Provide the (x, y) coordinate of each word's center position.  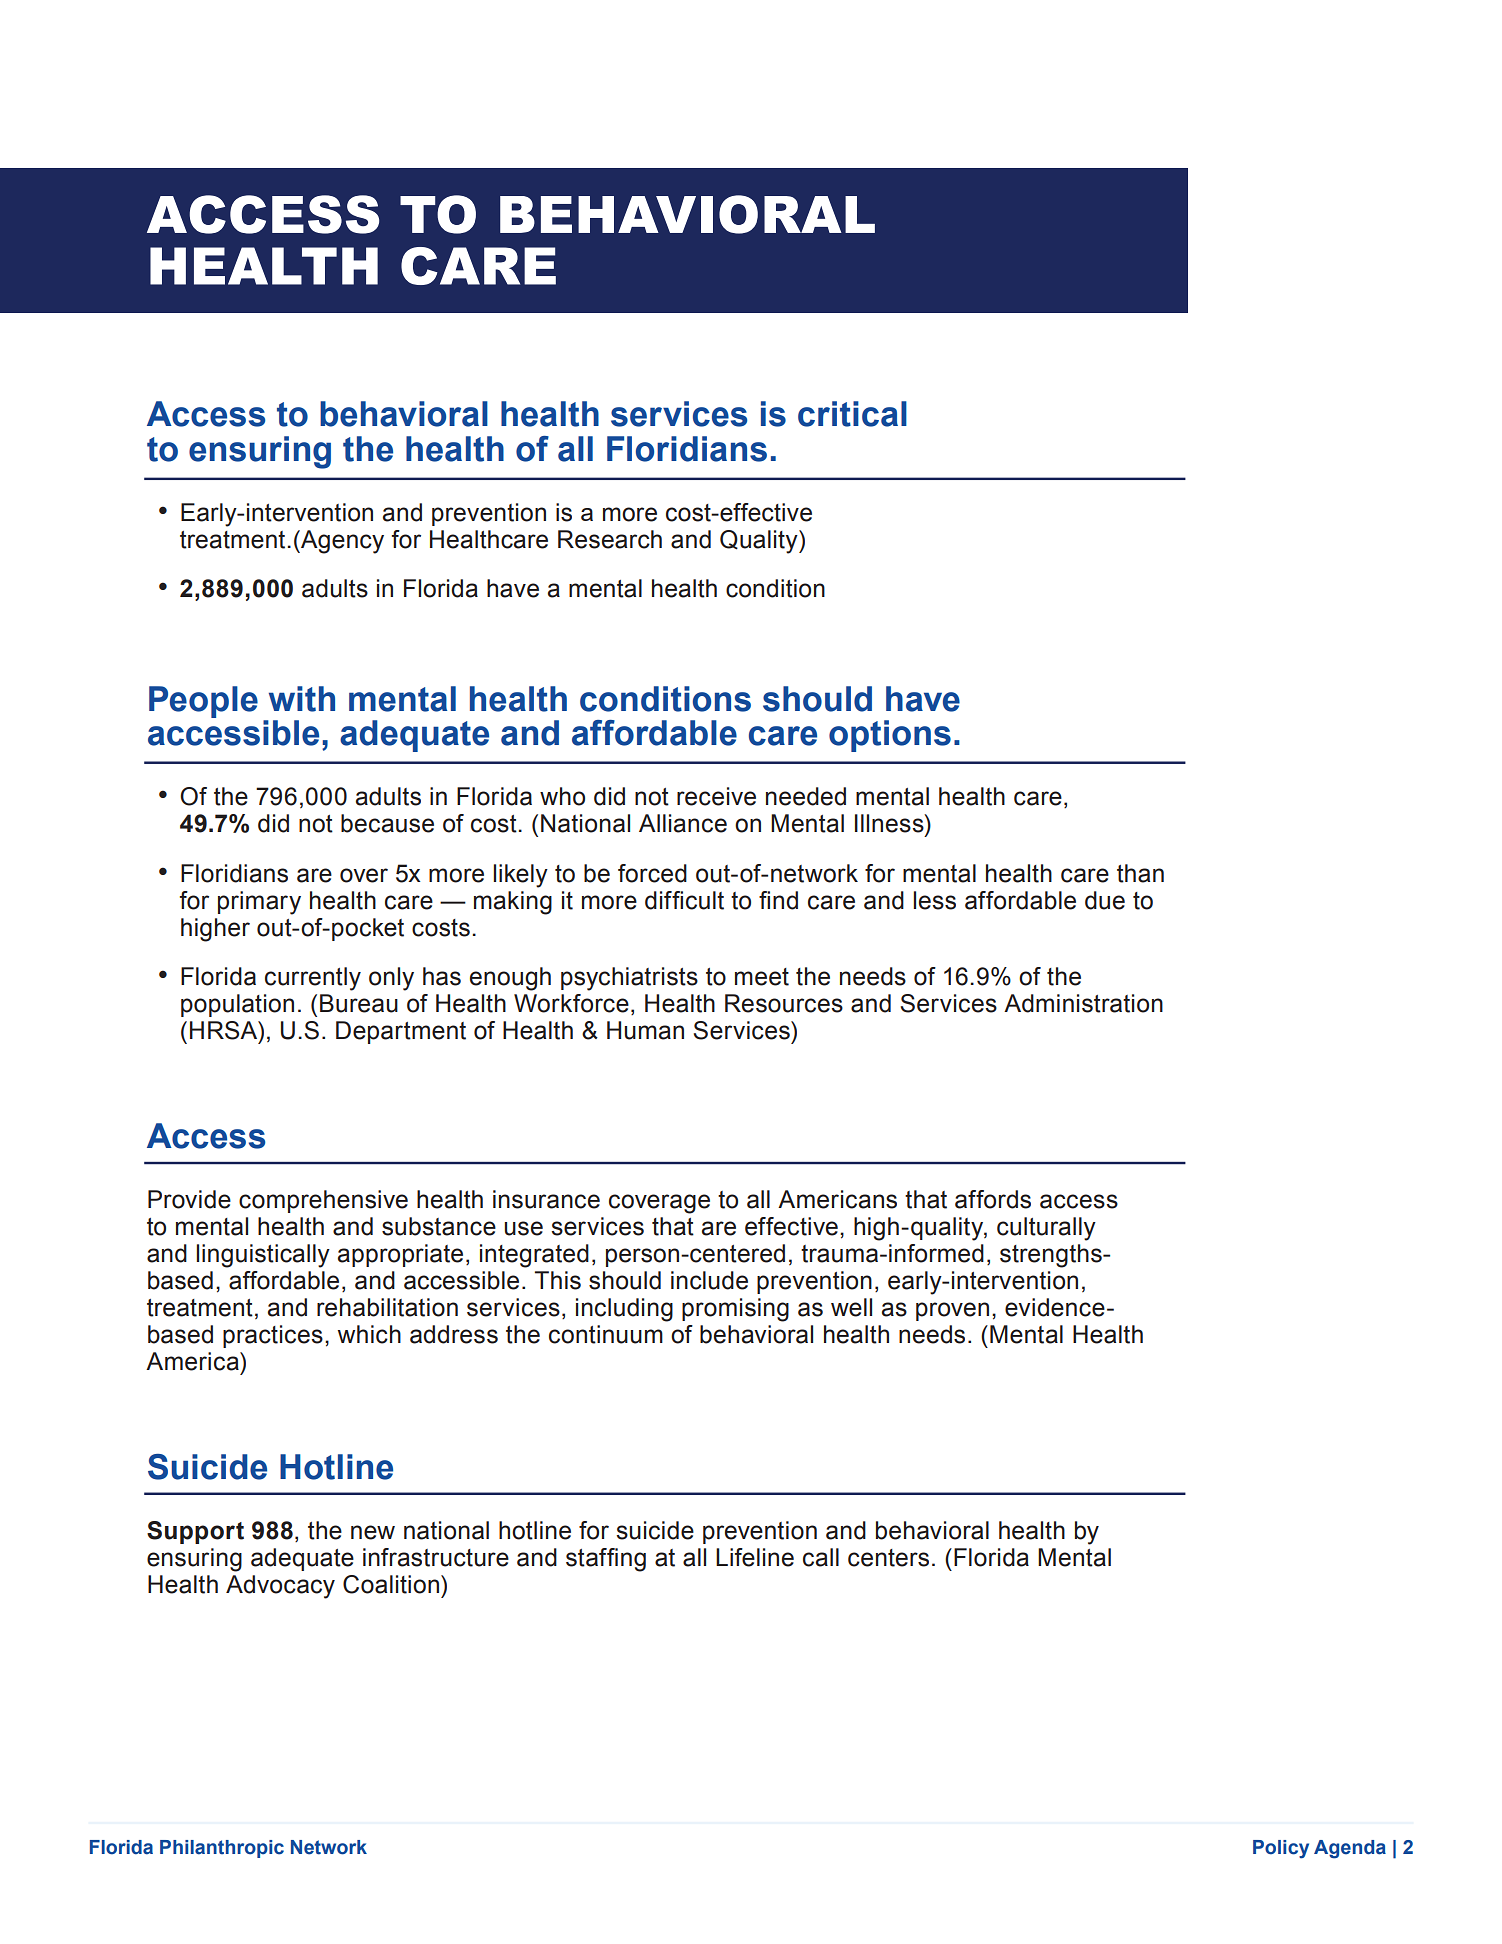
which (369, 1334)
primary (259, 903)
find (778, 900)
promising (735, 1310)
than (1140, 873)
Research (610, 539)
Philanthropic (222, 1849)
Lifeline (755, 1557)
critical (852, 414)
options (890, 736)
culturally (1046, 1229)
